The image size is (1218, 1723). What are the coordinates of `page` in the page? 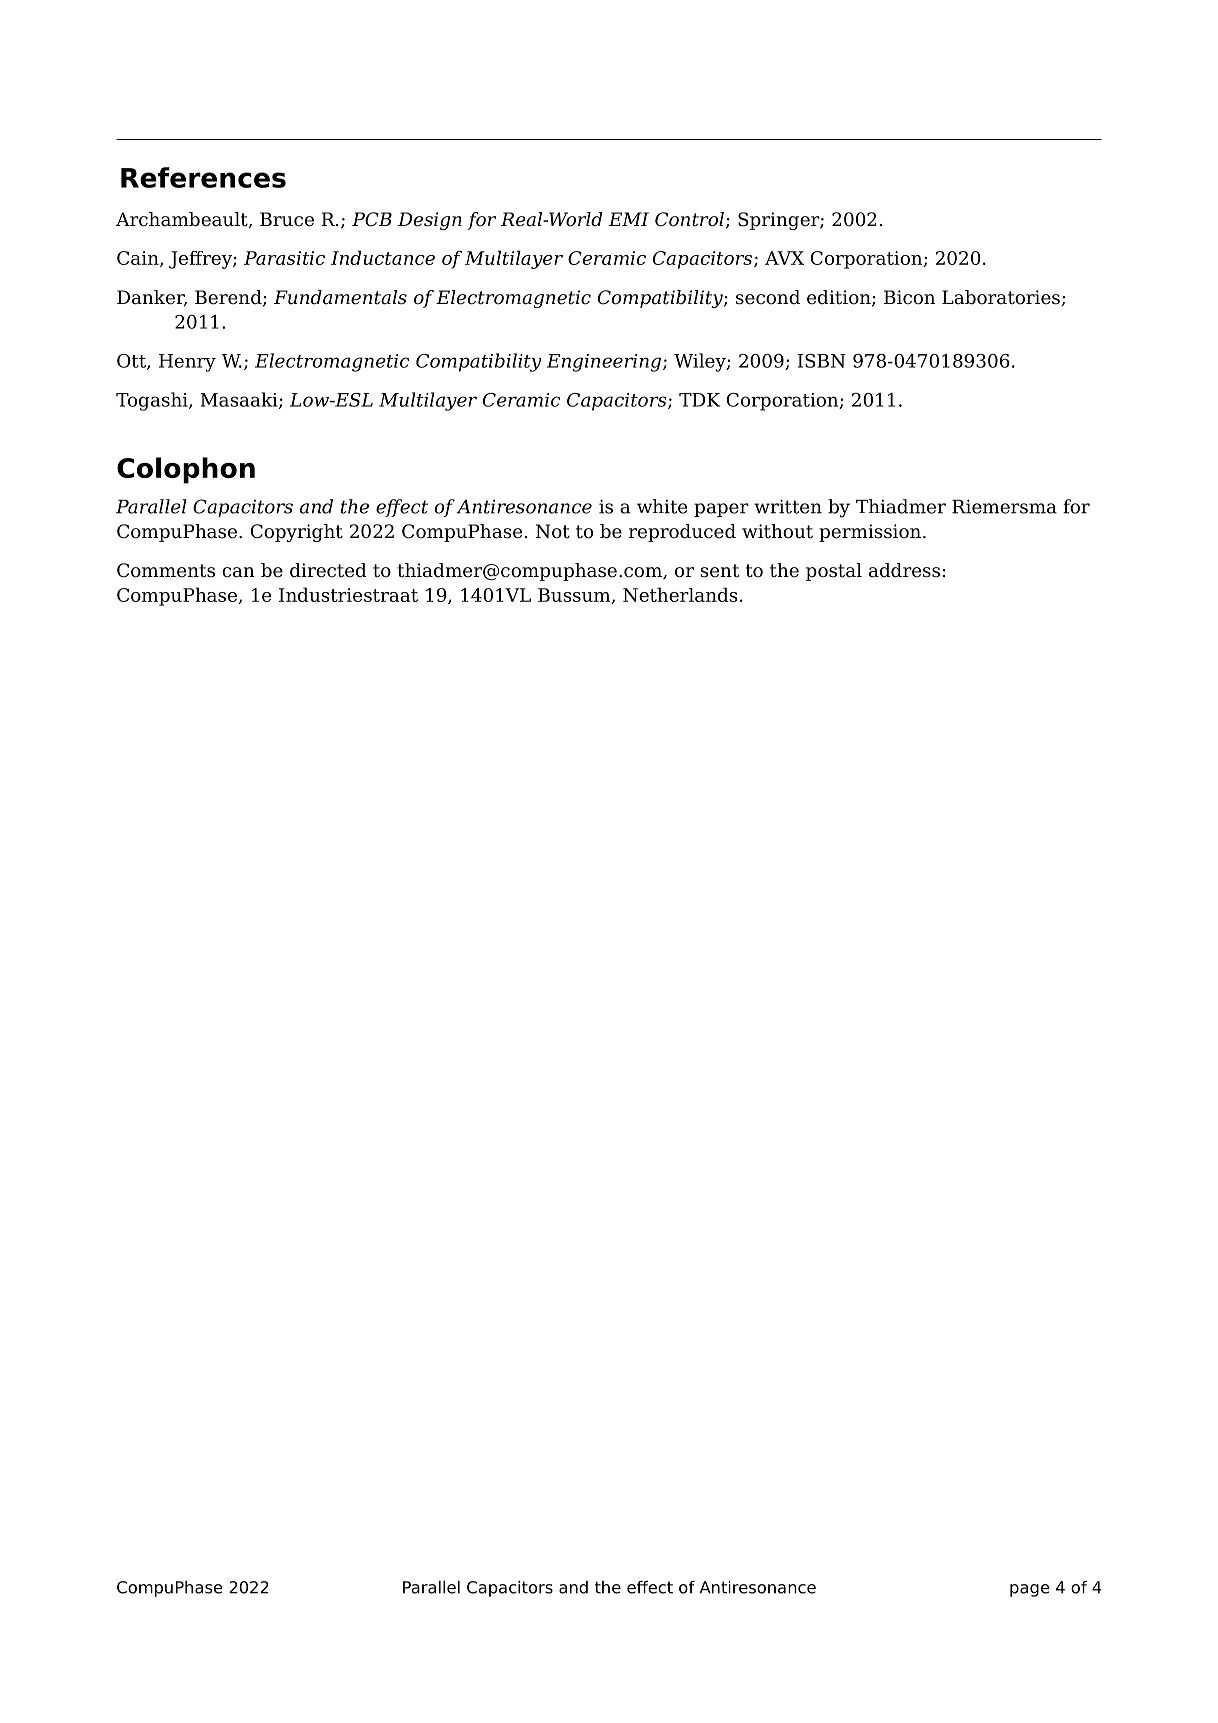 It's located at (1030, 1590).
